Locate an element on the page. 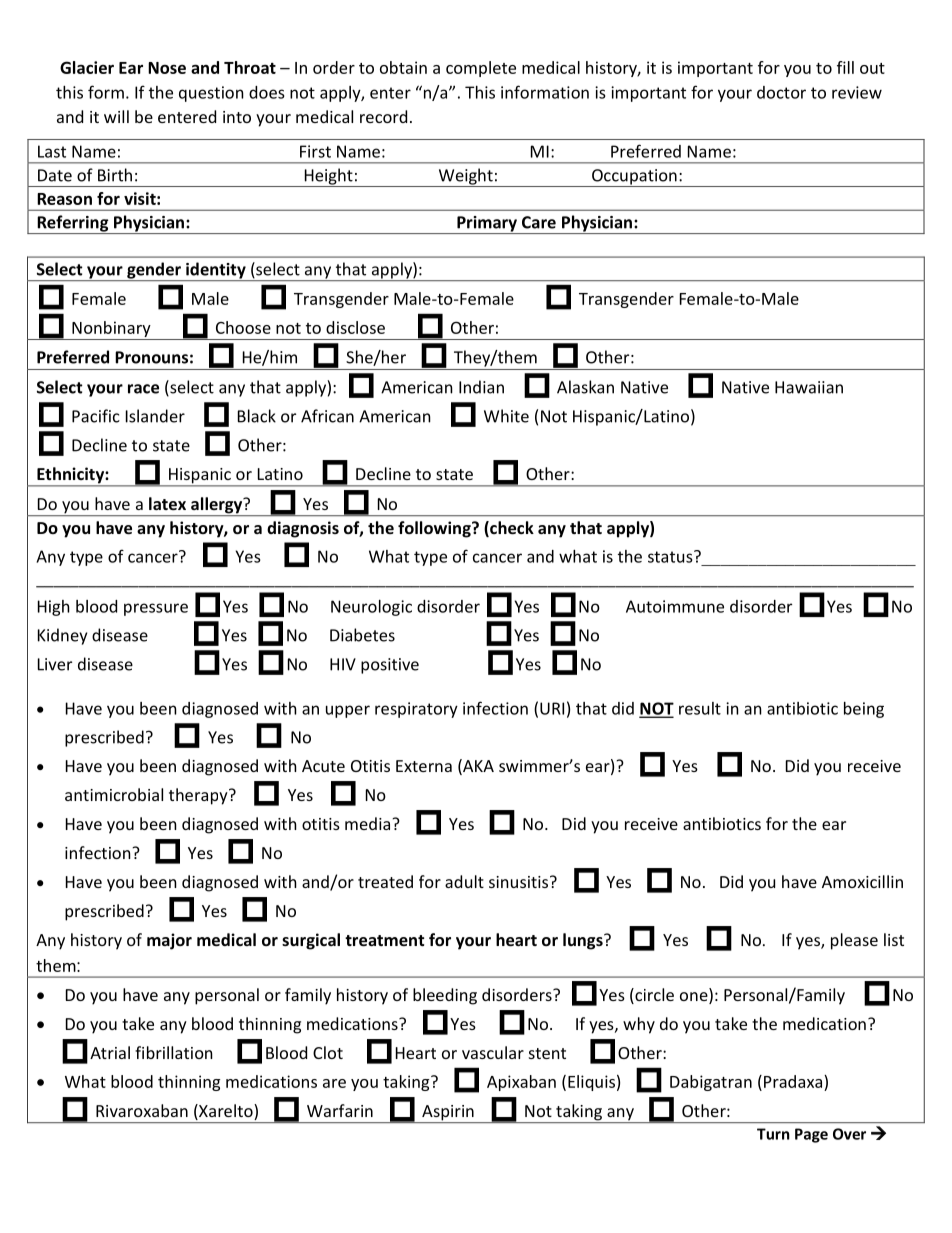 The width and height of the document is (952, 1233). Neurologic is located at coordinates (371, 608).
